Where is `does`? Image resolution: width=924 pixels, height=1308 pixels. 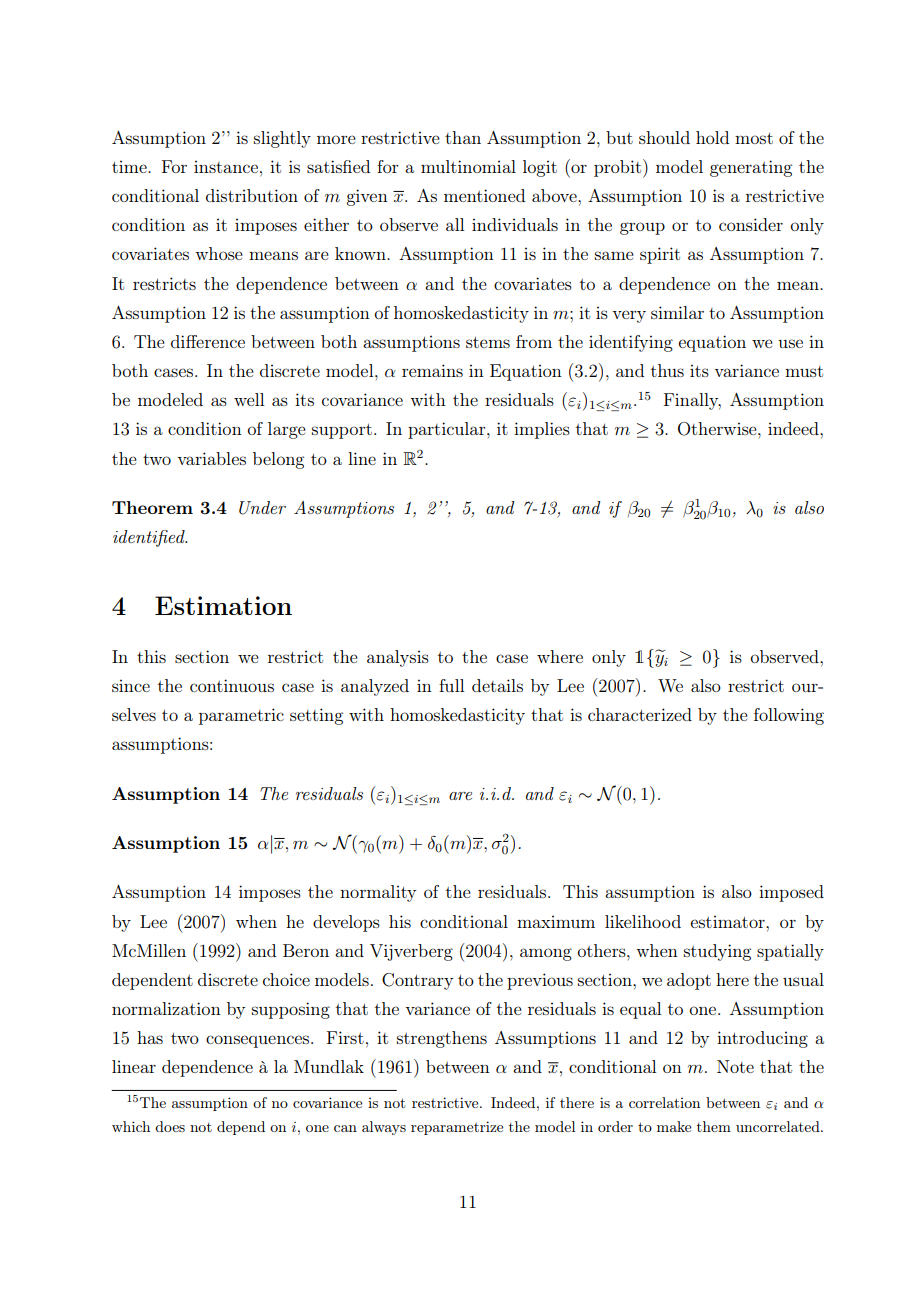
does is located at coordinates (170, 1126).
